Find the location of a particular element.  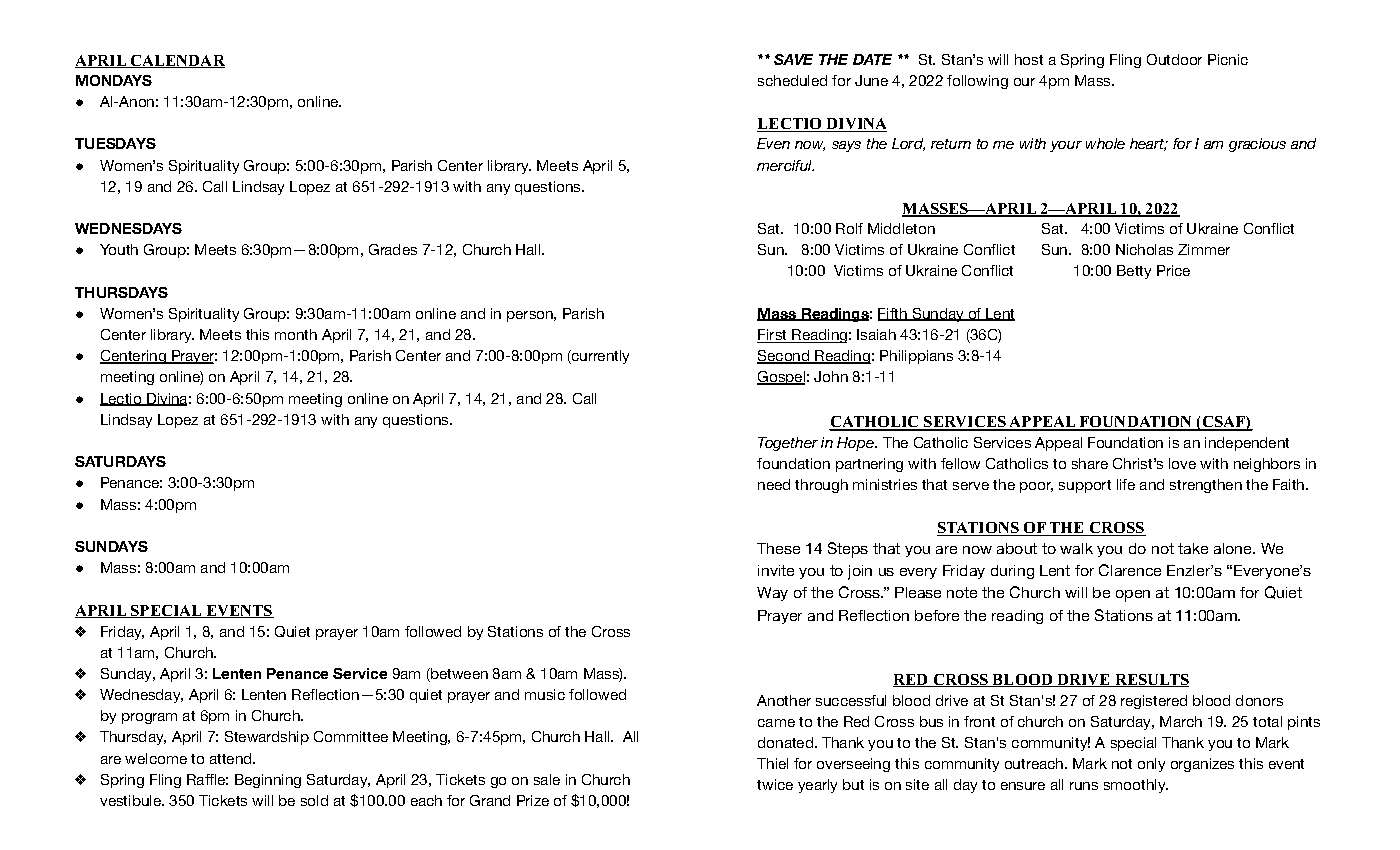

Outdoor is located at coordinates (1174, 59).
